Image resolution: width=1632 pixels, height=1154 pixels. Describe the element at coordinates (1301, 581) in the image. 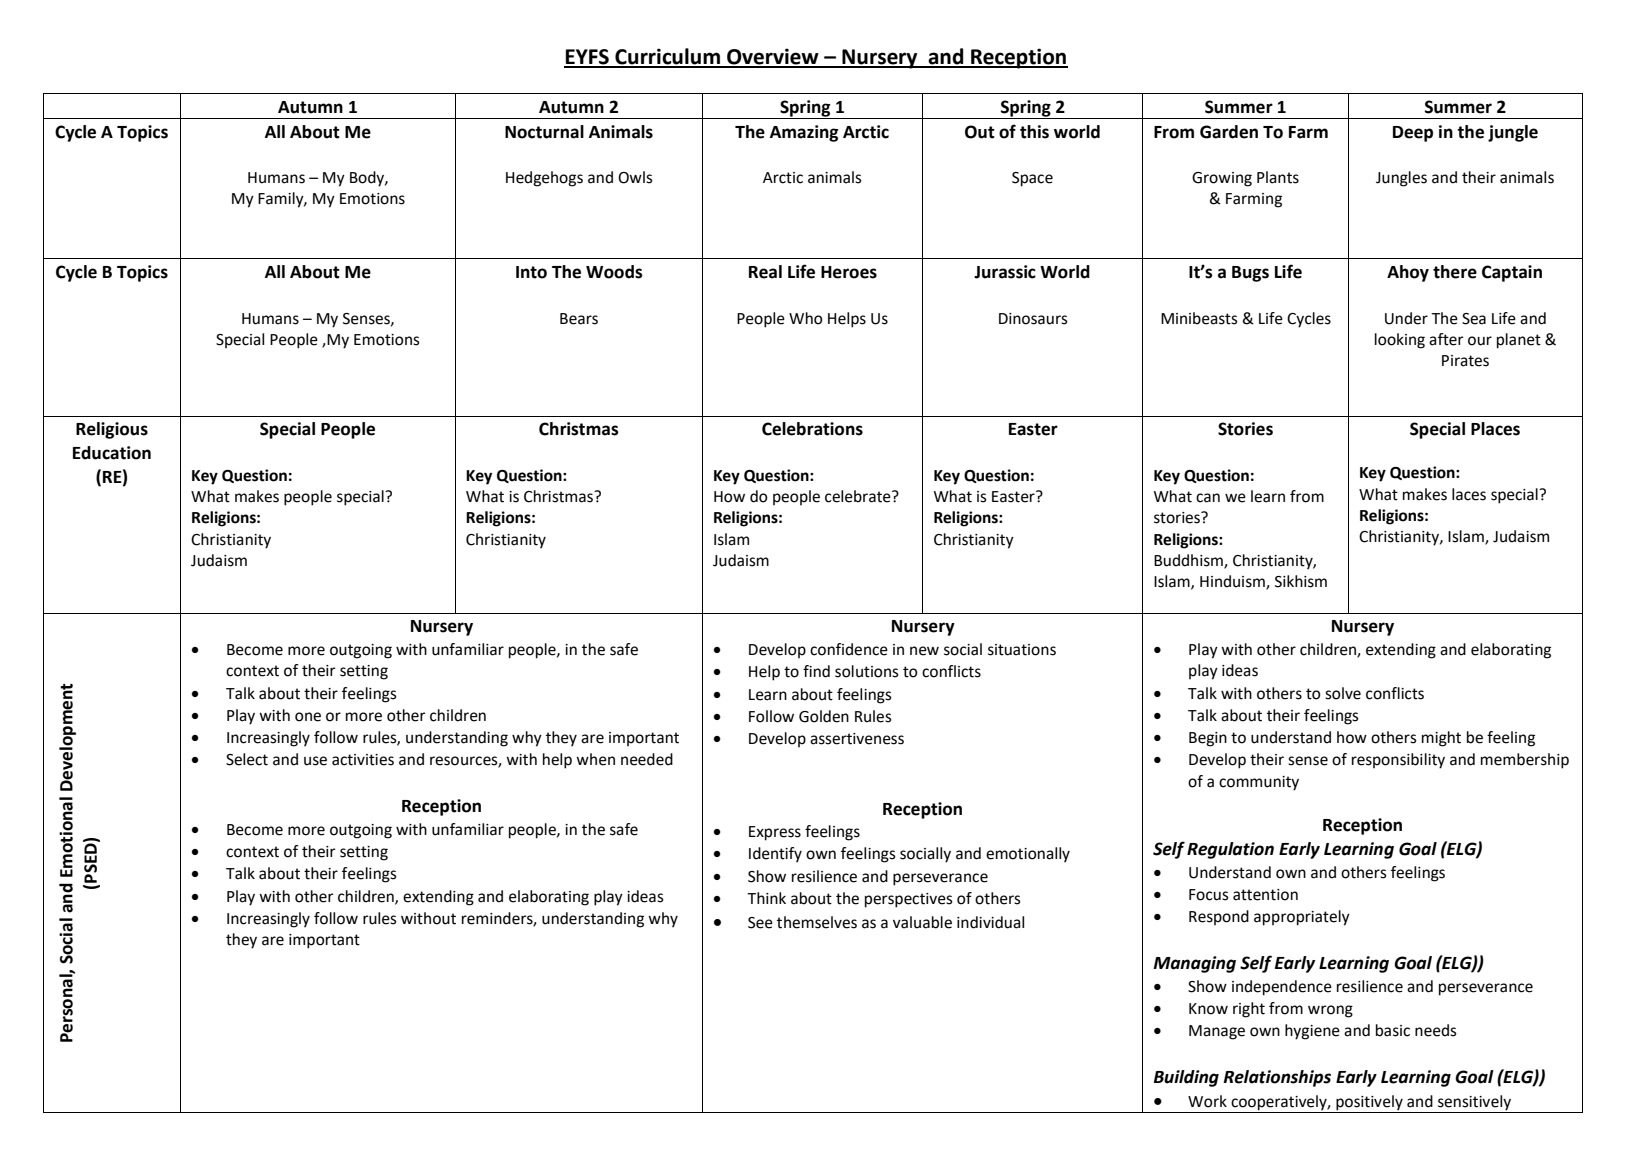

I see `Sikhism` at that location.
